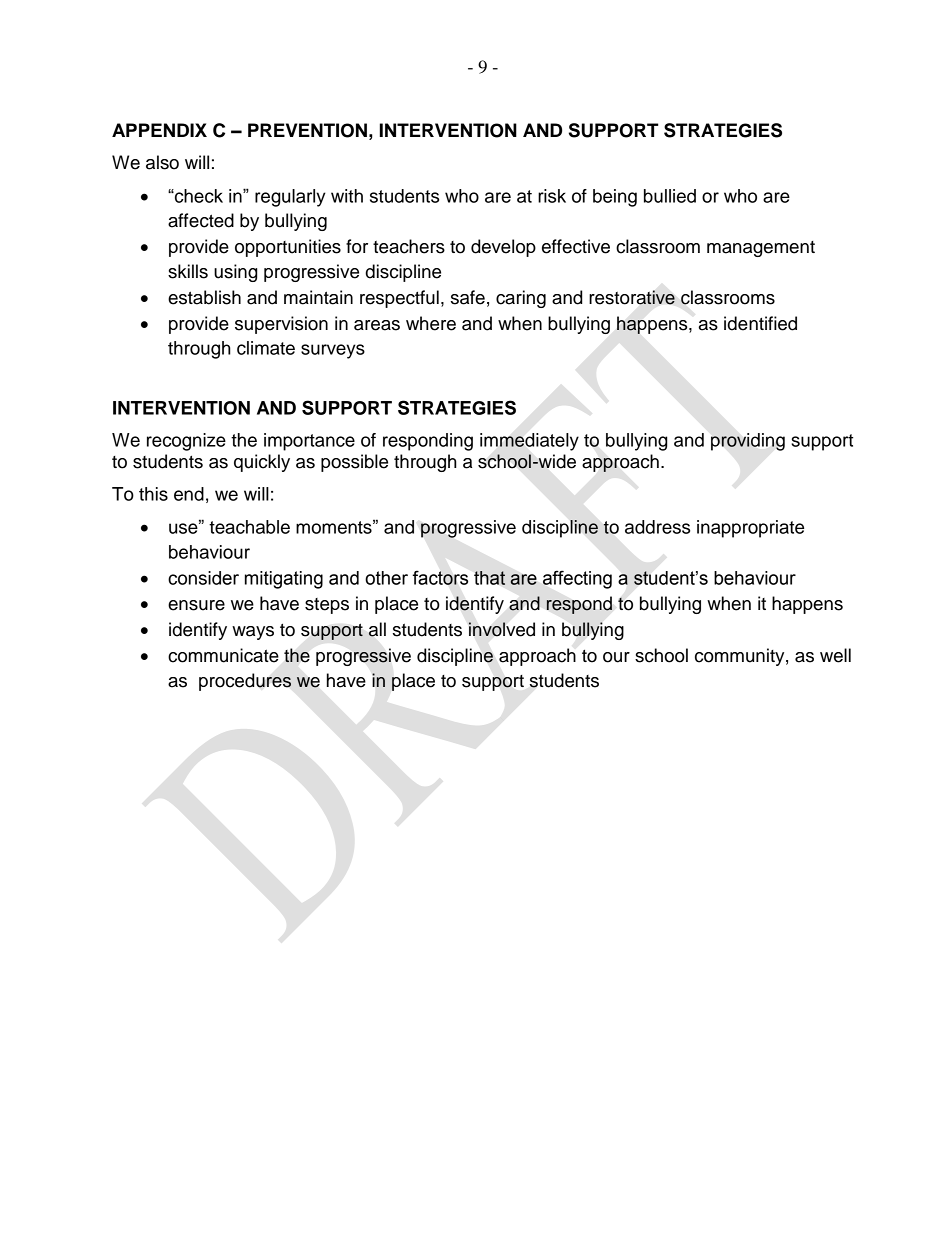 Image resolution: width=952 pixels, height=1233 pixels. What do you see at coordinates (223, 655) in the image?
I see `communicate` at bounding box center [223, 655].
